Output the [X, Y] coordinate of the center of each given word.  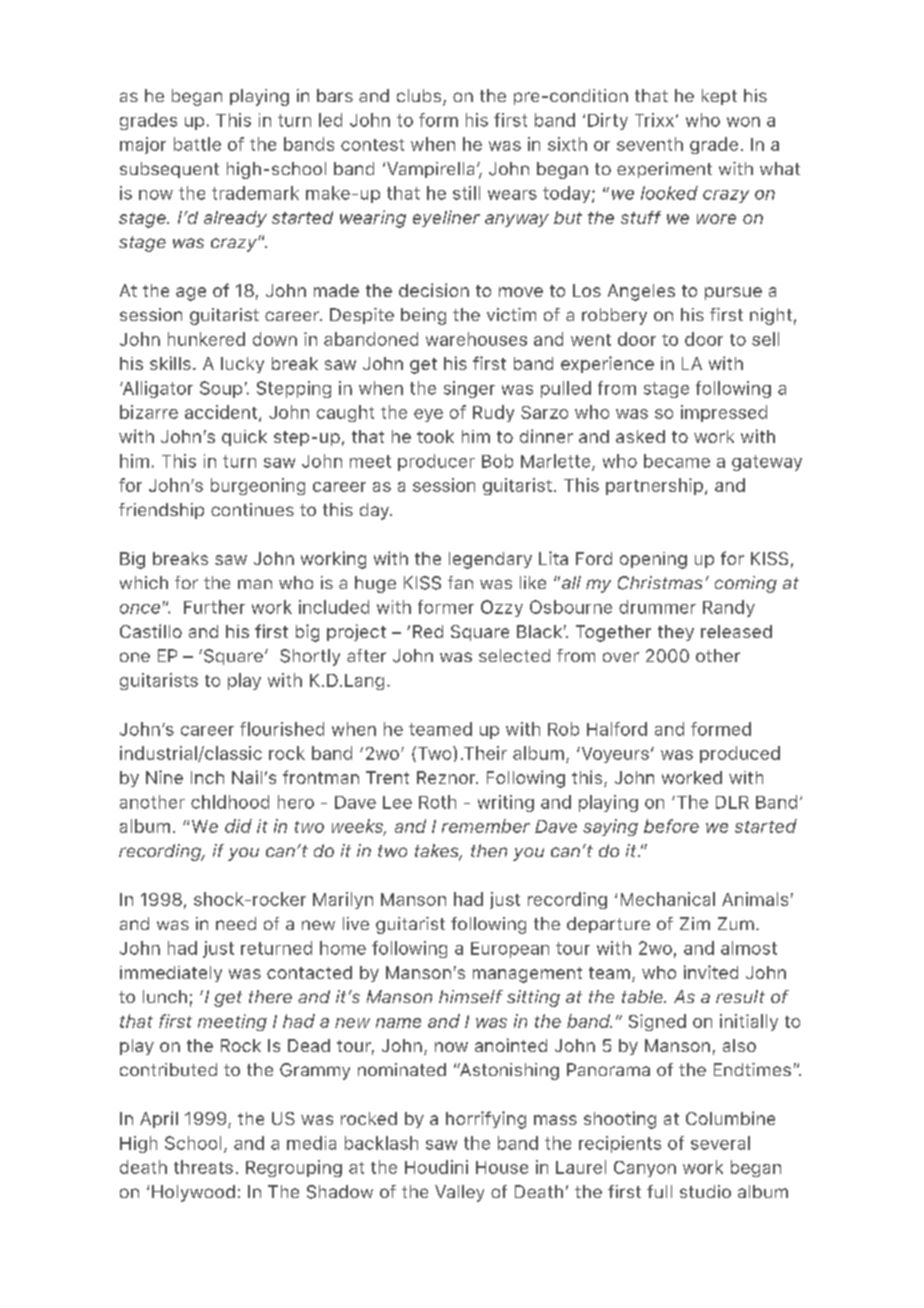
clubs [419, 95]
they [676, 633]
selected [514, 655]
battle [197, 144]
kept [719, 97]
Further [214, 607]
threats [203, 1167]
